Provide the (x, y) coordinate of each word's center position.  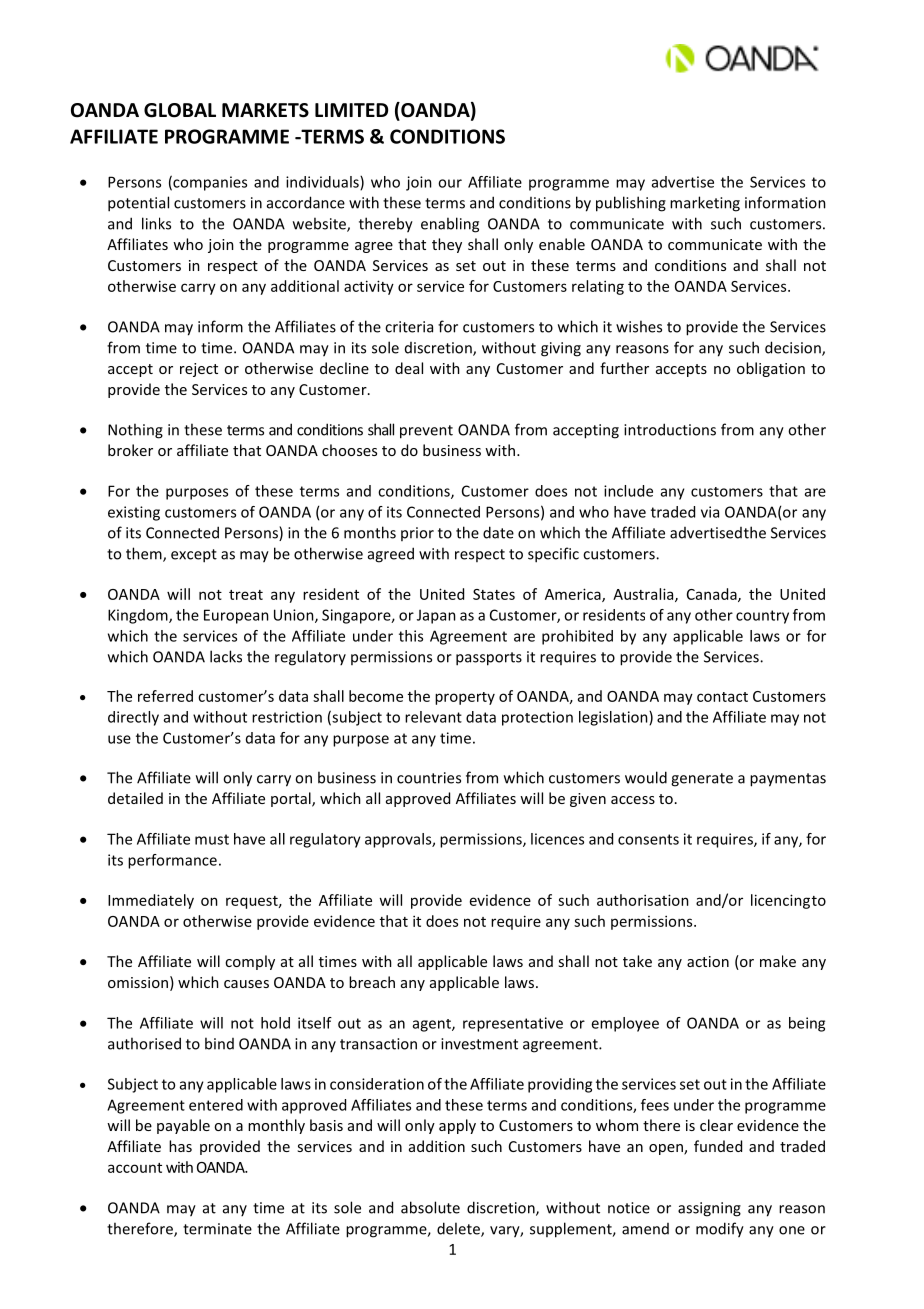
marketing (705, 204)
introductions (670, 429)
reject (199, 370)
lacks (226, 656)
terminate (217, 1229)
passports (489, 659)
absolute (430, 1207)
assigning (709, 1209)
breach (372, 982)
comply (250, 962)
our (450, 183)
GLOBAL (180, 110)
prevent (426, 432)
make (778, 961)
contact (722, 697)
